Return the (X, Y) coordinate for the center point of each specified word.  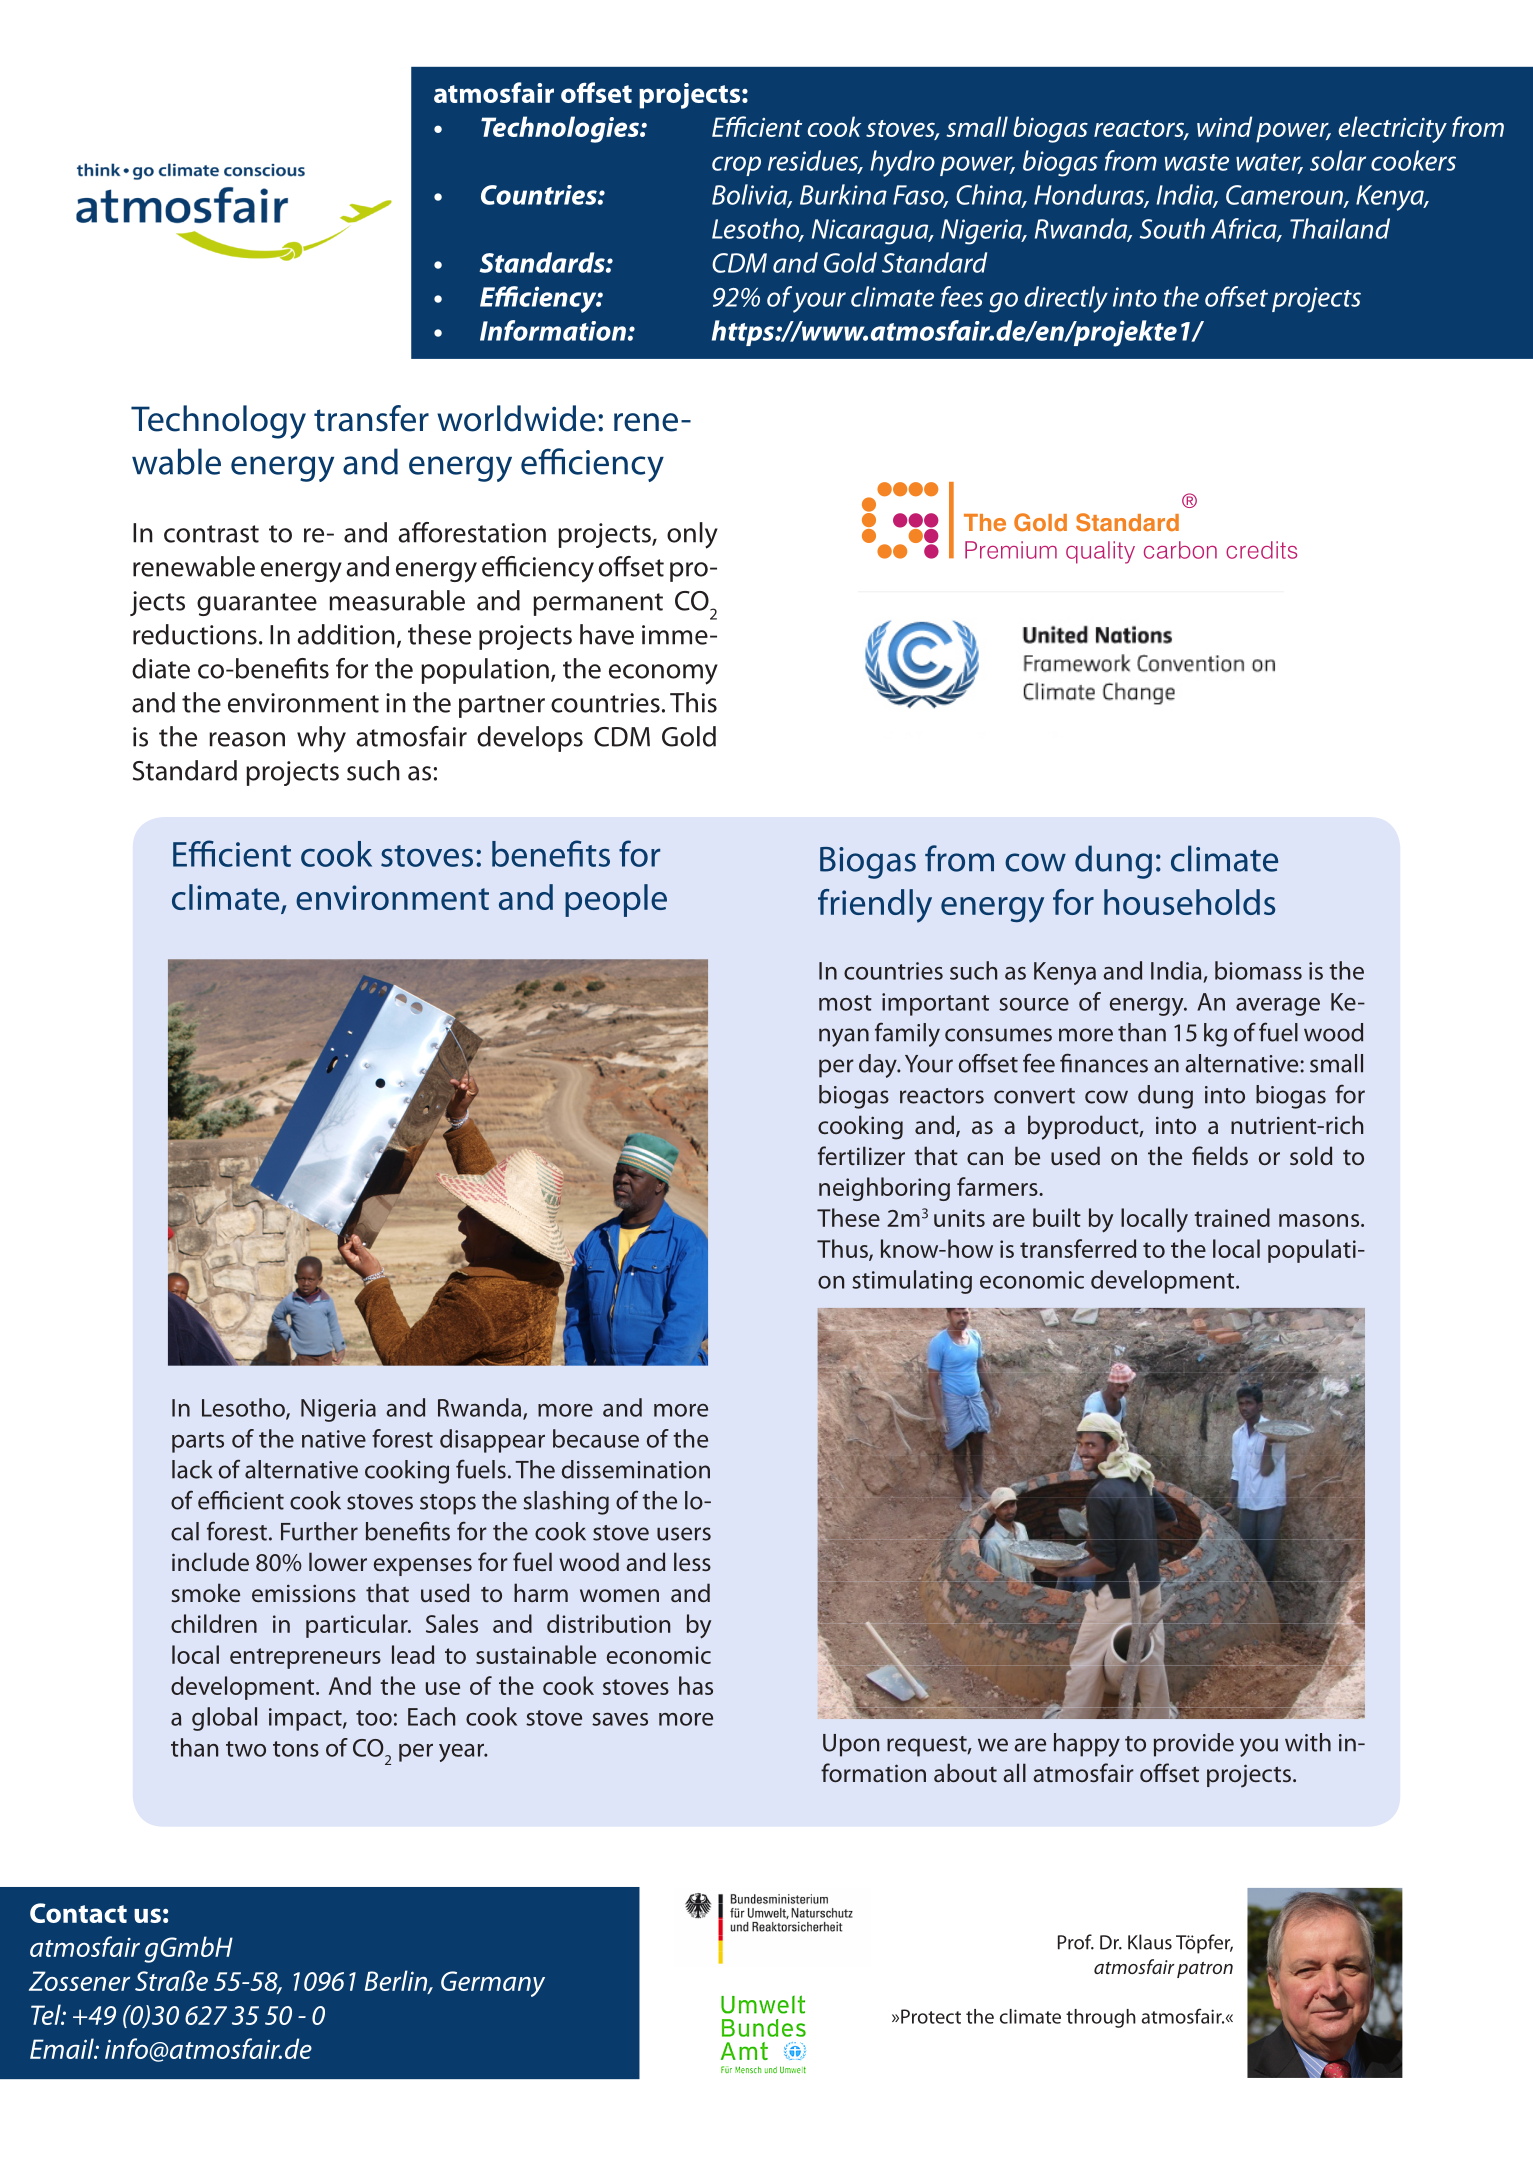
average (1278, 1007)
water (1269, 163)
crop (736, 166)
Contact (78, 1913)
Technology (218, 422)
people (616, 900)
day (879, 1066)
